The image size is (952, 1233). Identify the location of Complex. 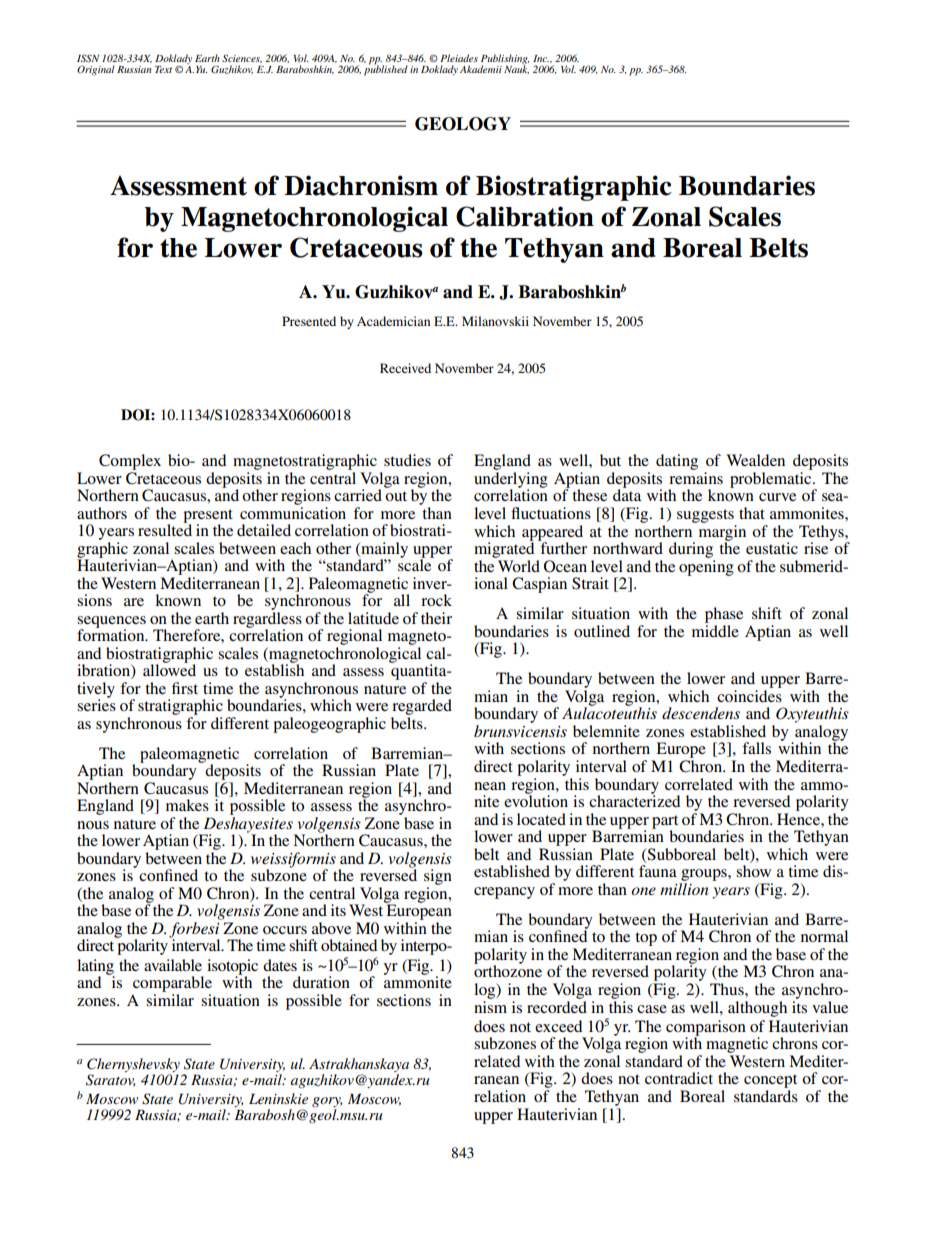
(130, 462).
